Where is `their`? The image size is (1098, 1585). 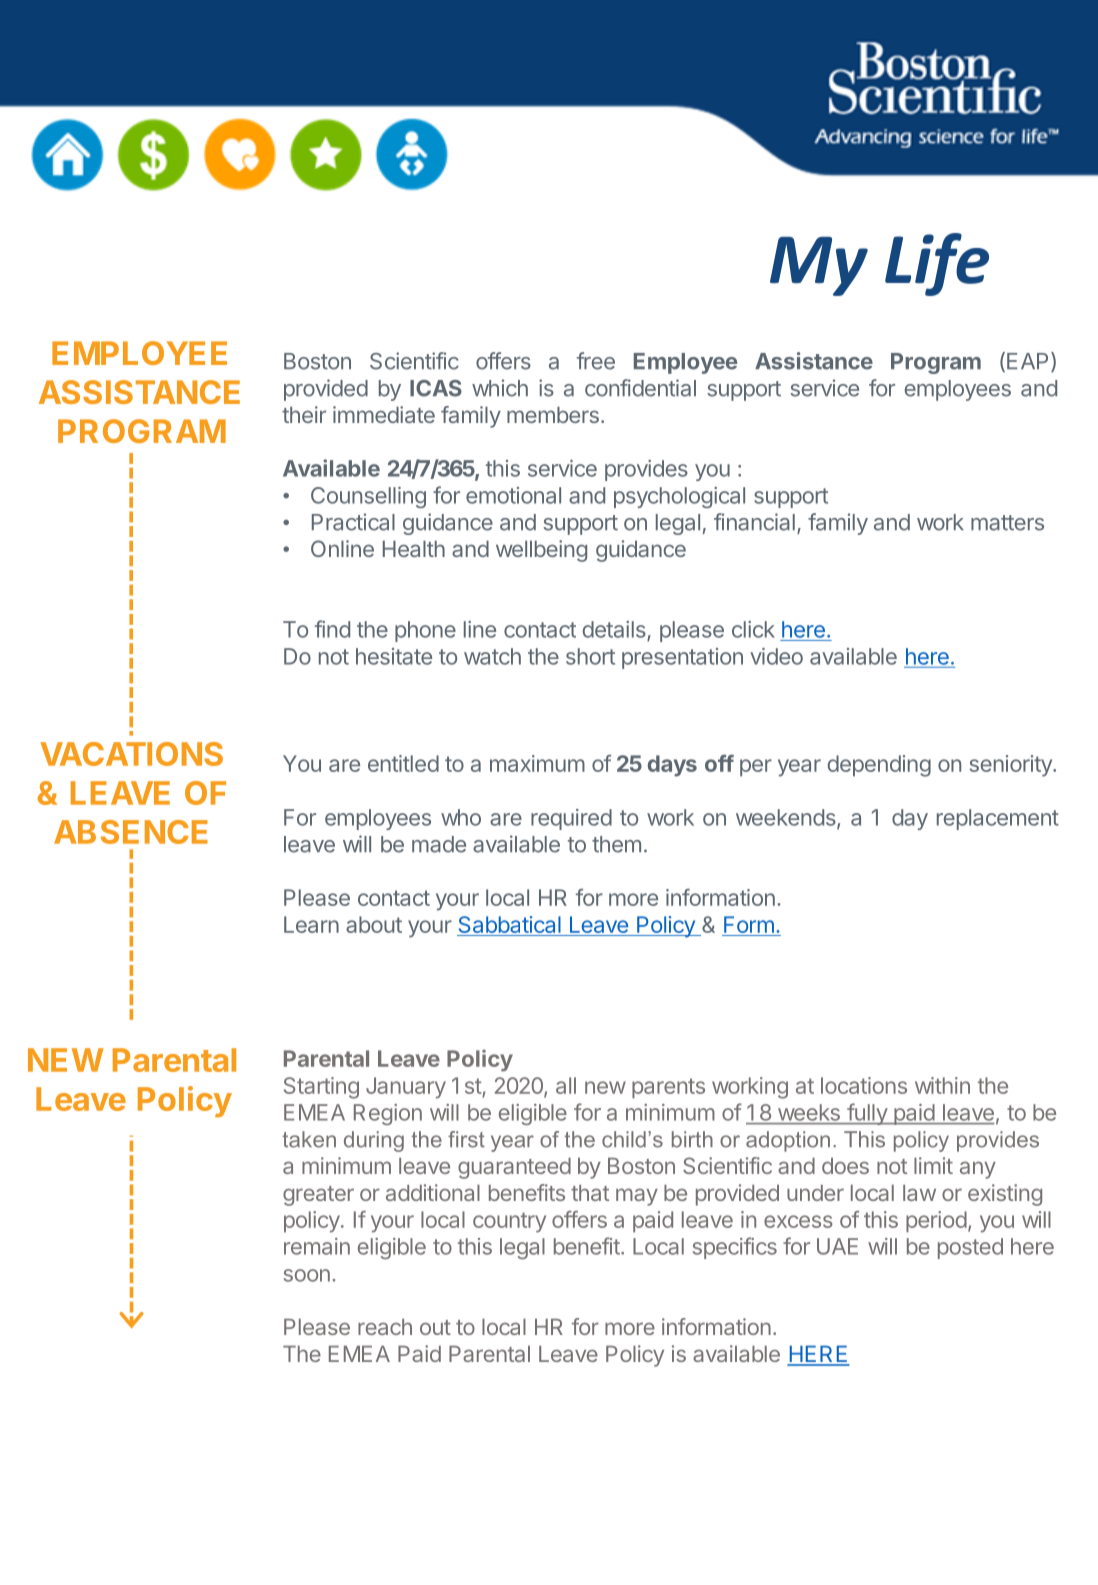
their is located at coordinates (304, 414).
